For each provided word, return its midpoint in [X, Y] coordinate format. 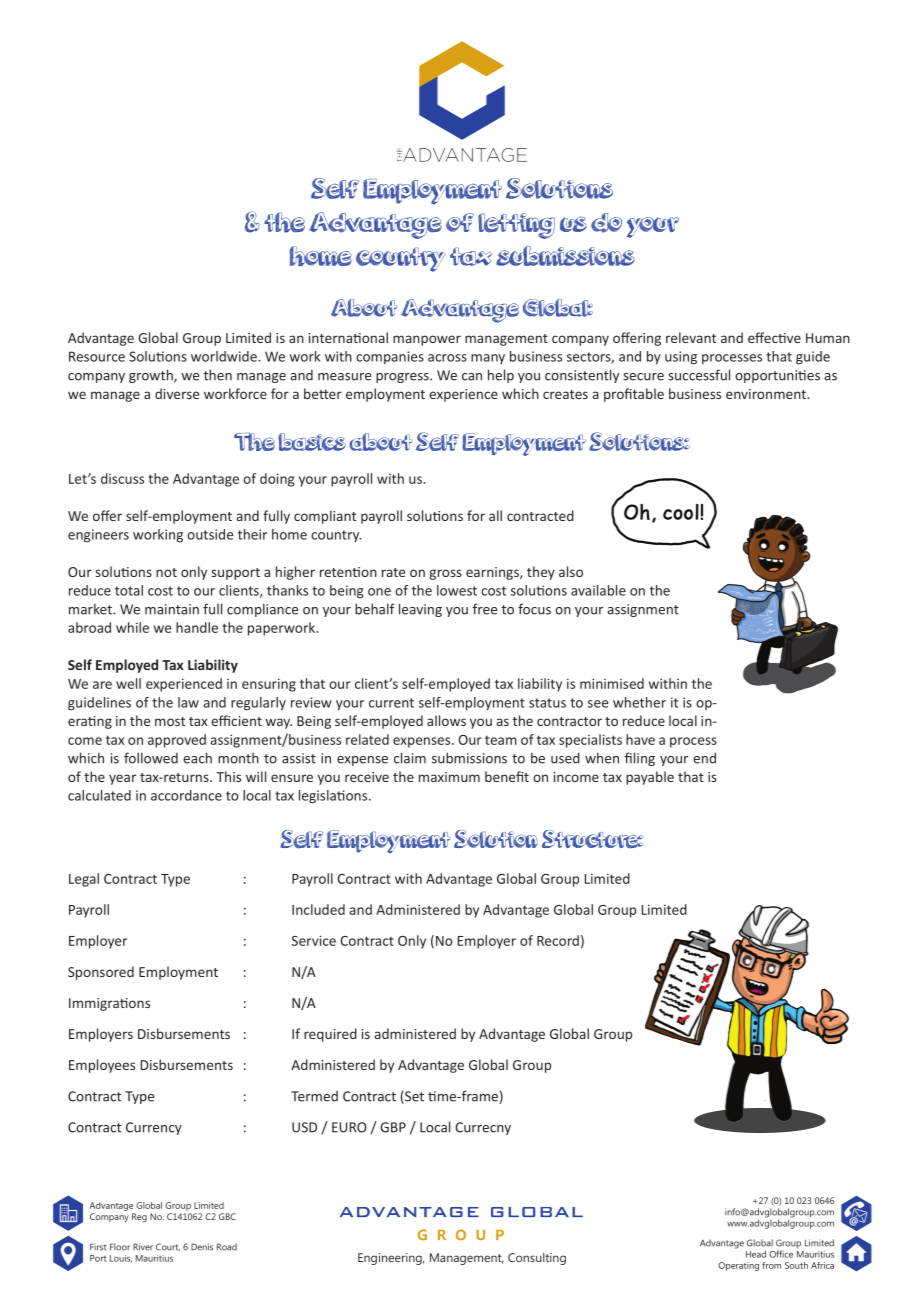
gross [445, 574]
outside [210, 534]
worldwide [225, 356]
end [704, 758]
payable [650, 778]
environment [767, 394]
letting [516, 226]
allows [446, 720]
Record [558, 940]
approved [177, 741]
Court [168, 1247]
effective [774, 337]
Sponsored [101, 973]
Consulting [537, 1259]
